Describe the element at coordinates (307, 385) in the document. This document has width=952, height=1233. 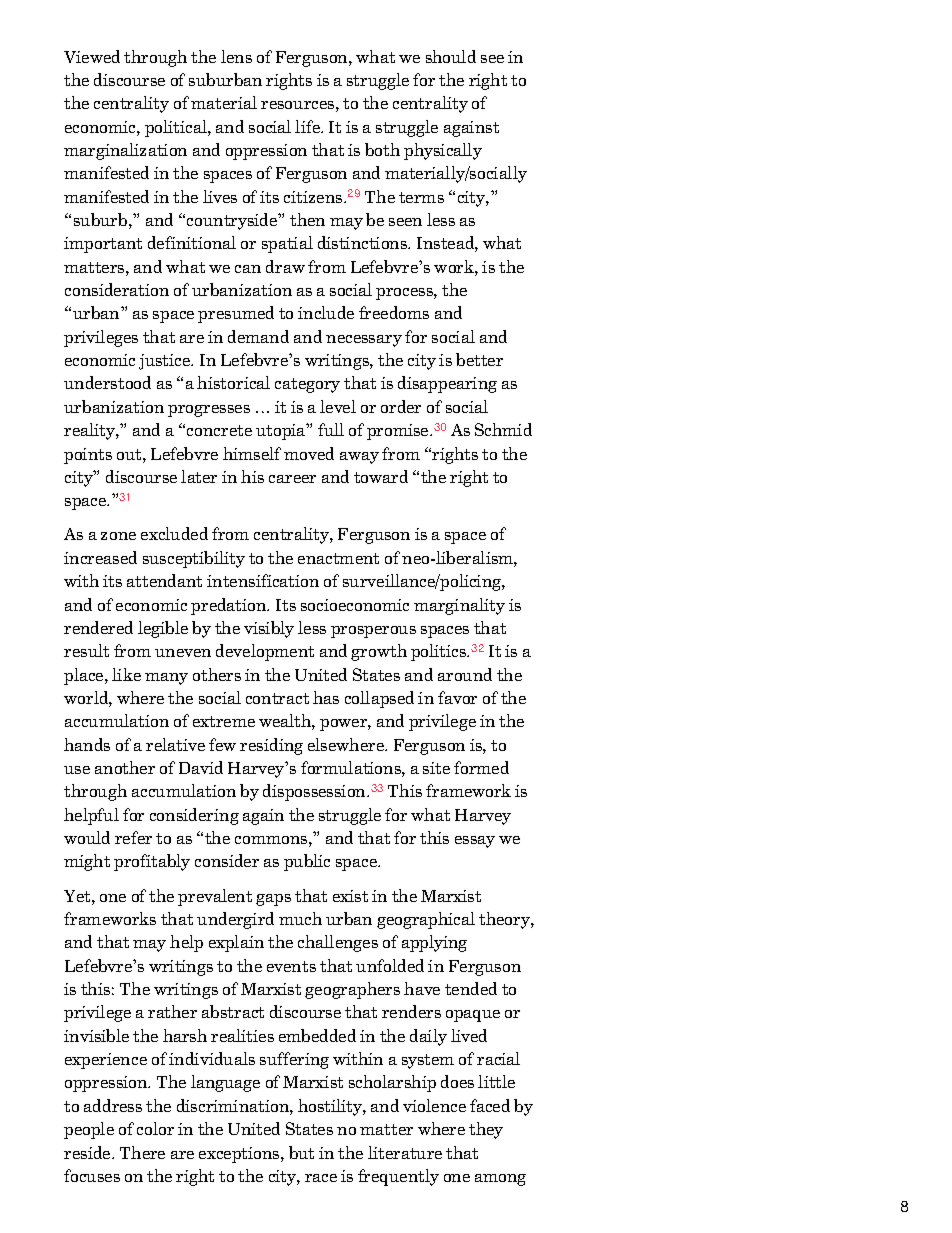
I see `category` at that location.
